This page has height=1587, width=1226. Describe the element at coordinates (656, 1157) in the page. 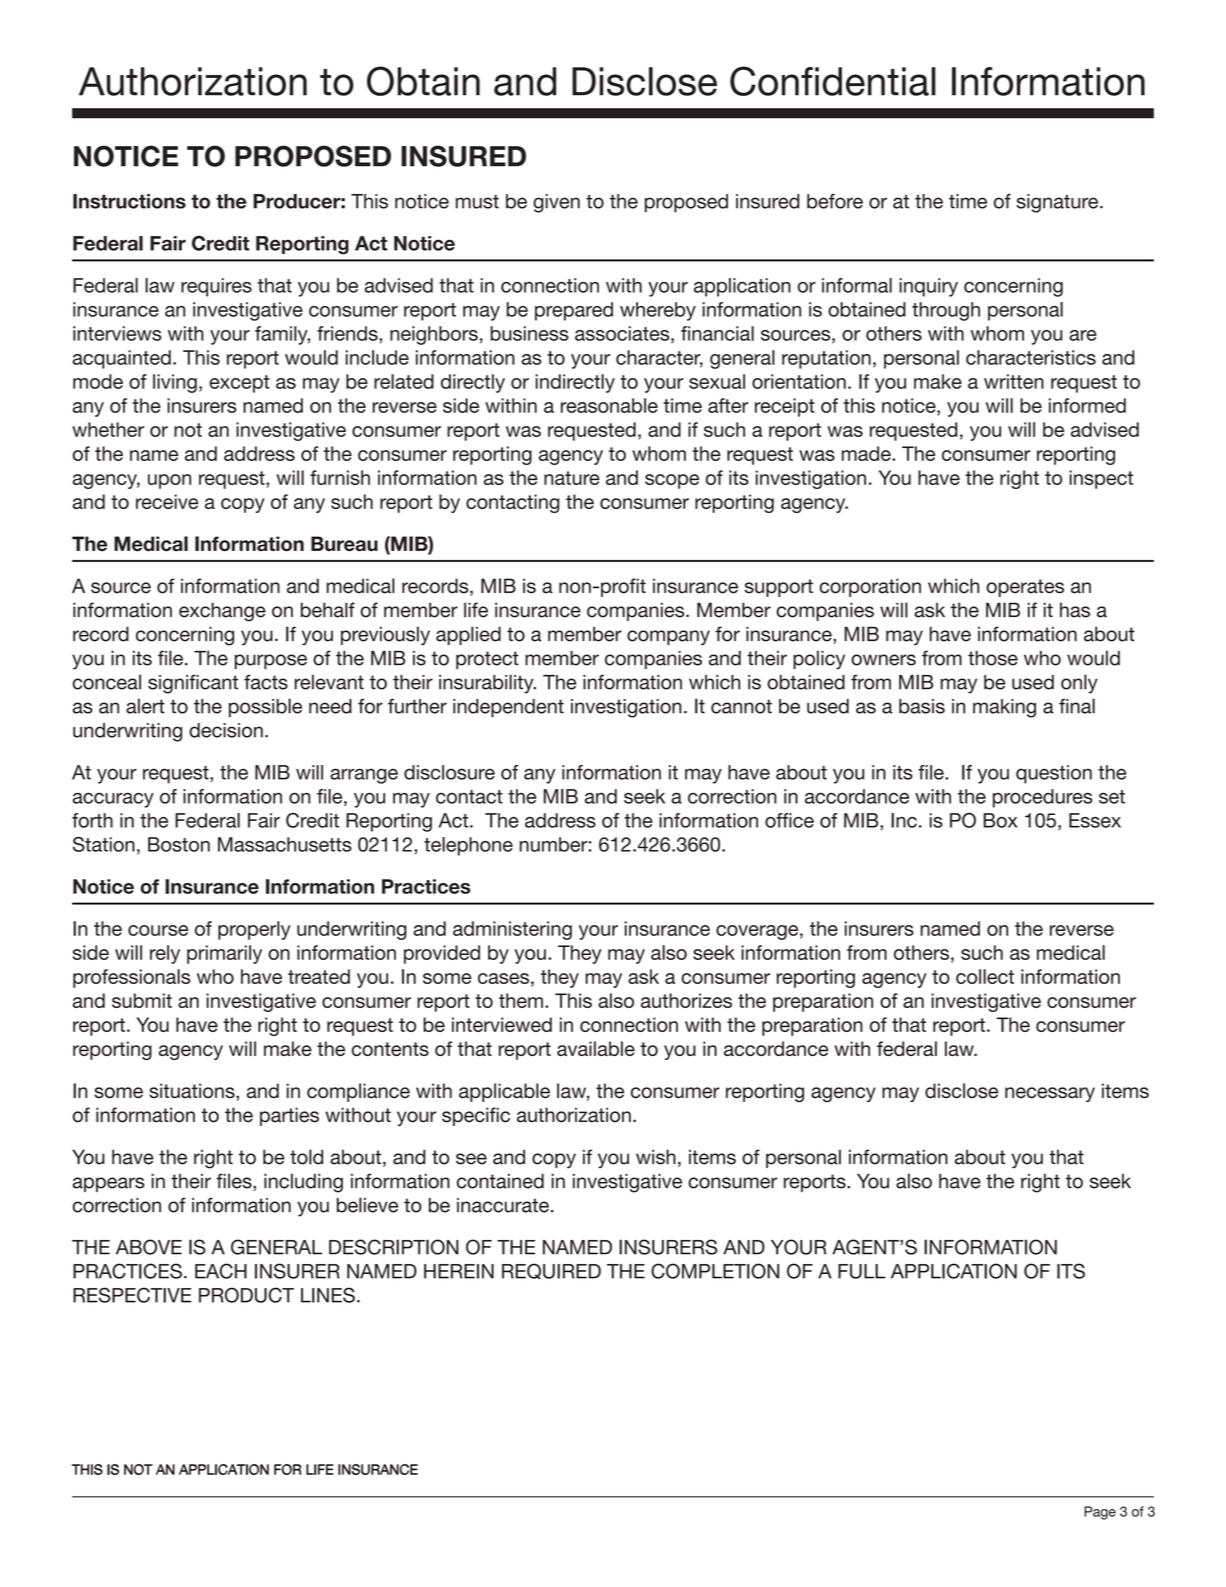

I see `wish` at that location.
